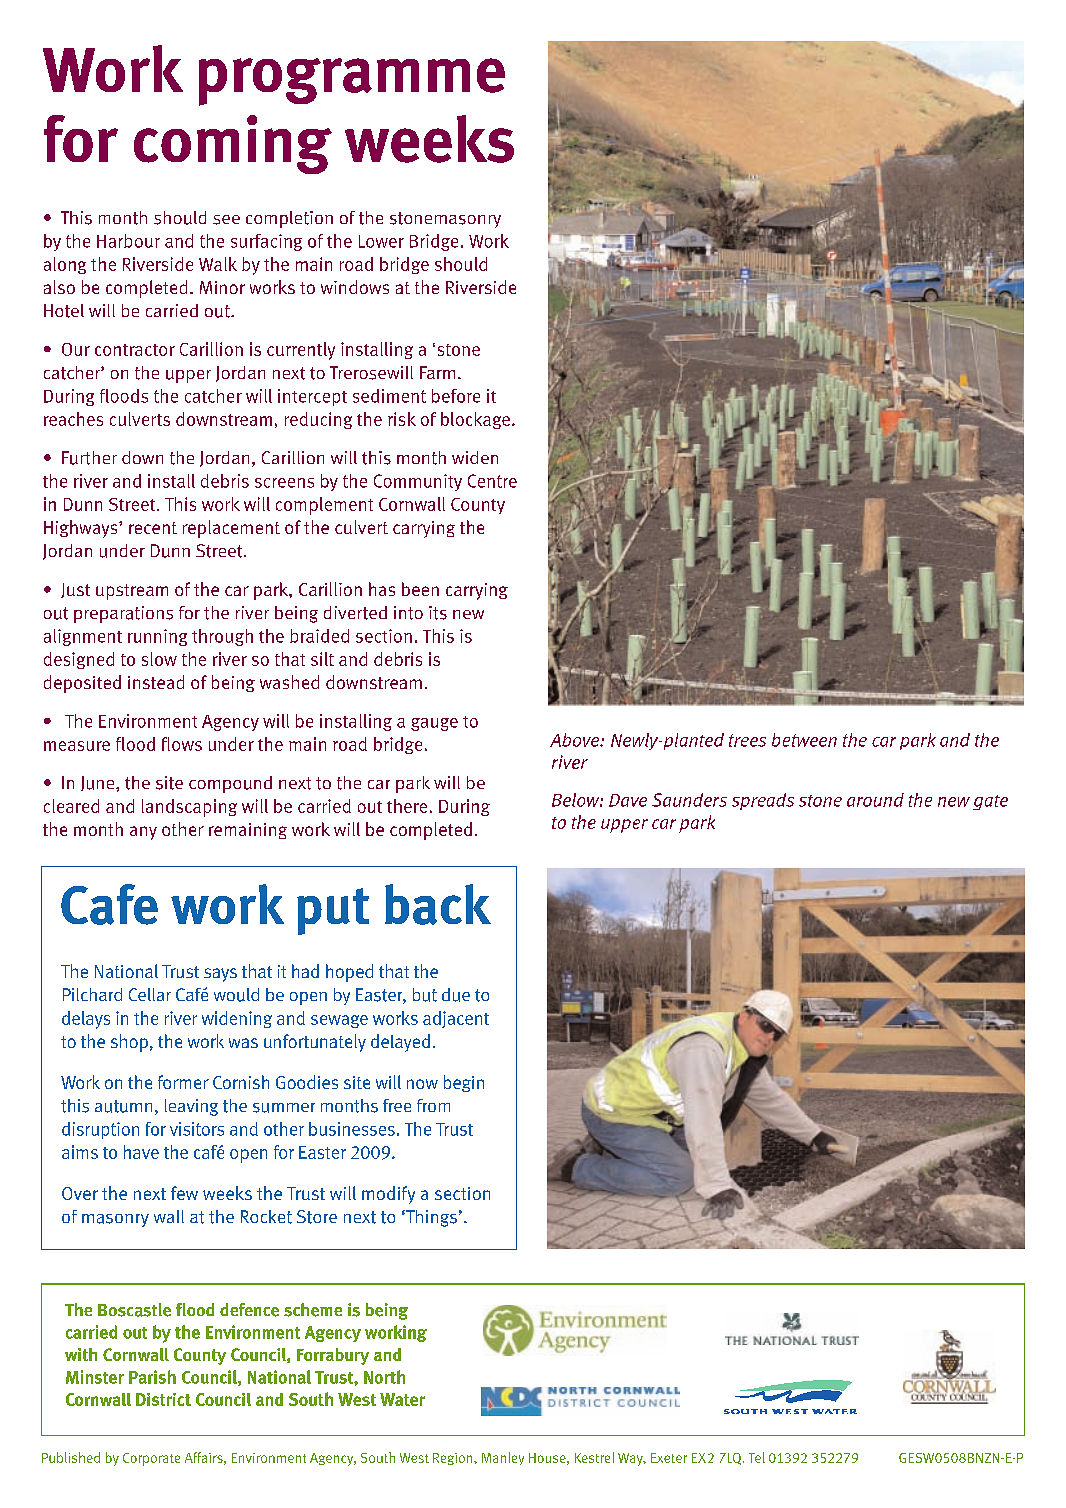  I want to click on Manley, so click(503, 1458).
